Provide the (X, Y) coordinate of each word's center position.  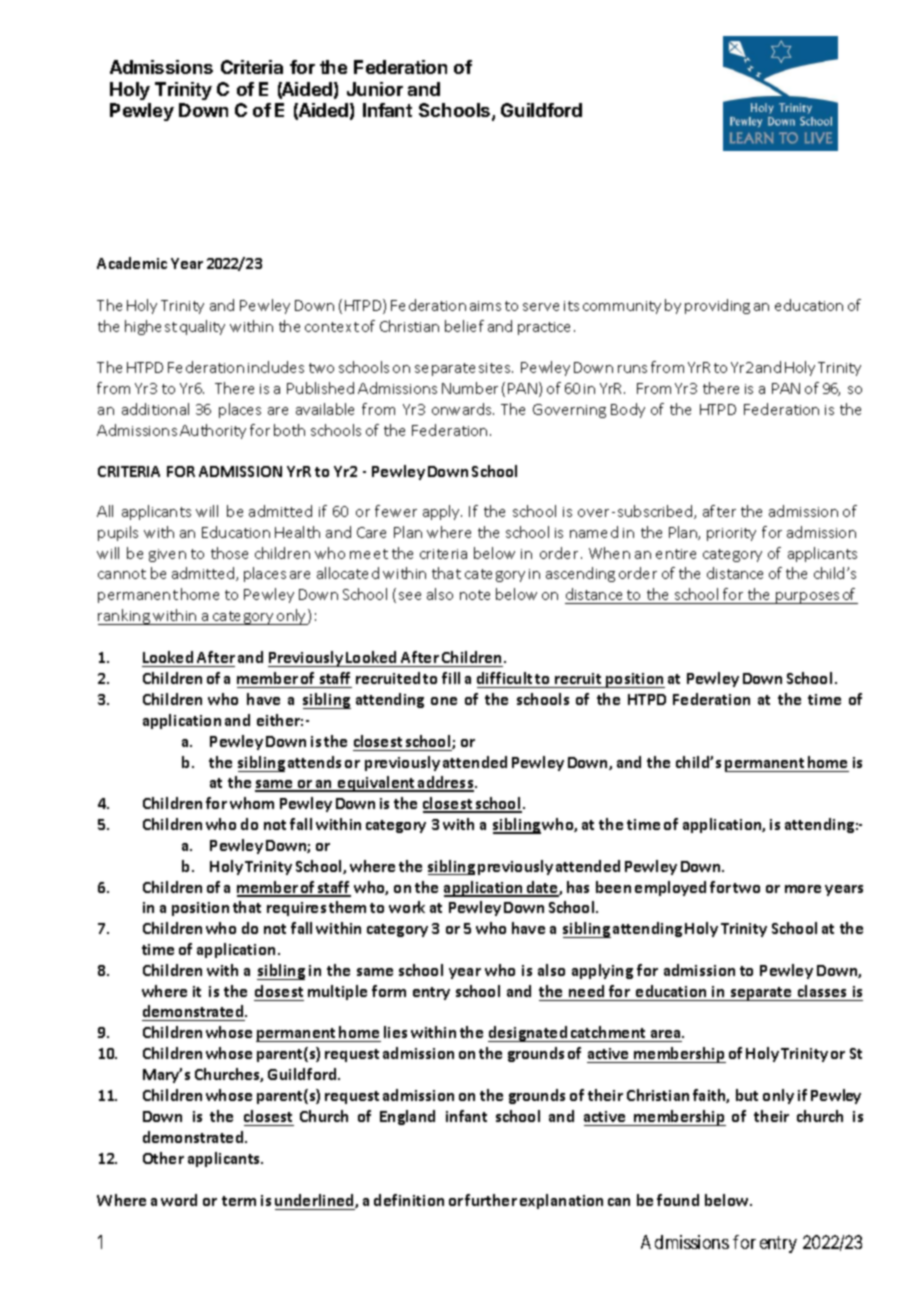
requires (296, 909)
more (803, 889)
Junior (375, 89)
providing (717, 306)
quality (202, 327)
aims (485, 306)
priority (731, 534)
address (446, 783)
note (475, 595)
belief (464, 326)
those (229, 553)
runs (632, 369)
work (407, 907)
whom (252, 803)
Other (163, 1158)
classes (822, 993)
